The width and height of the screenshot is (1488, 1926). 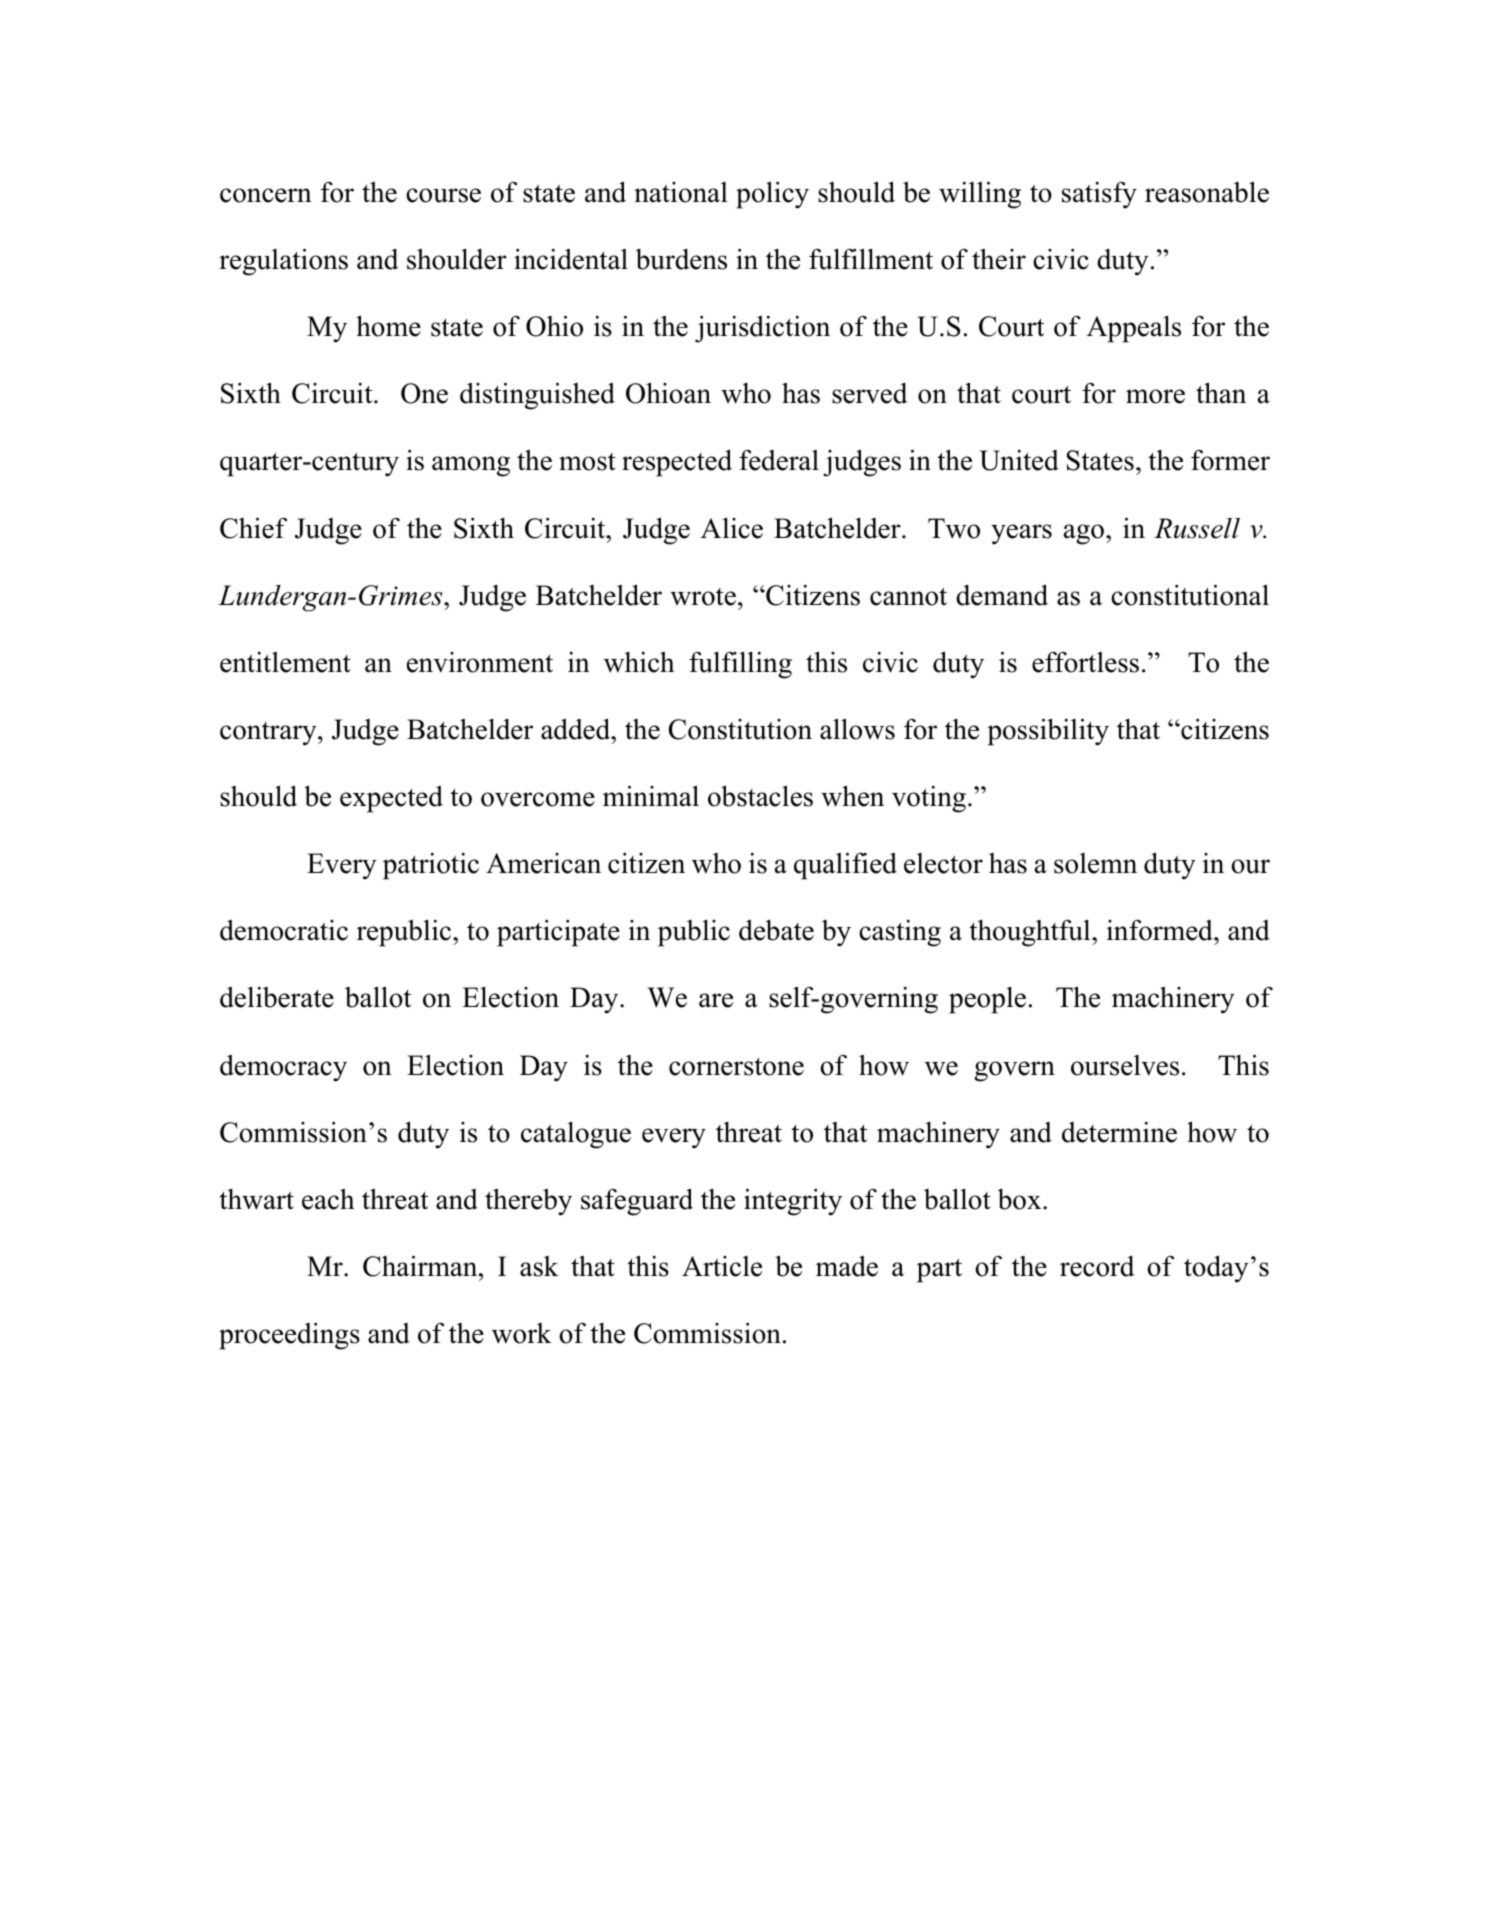 I want to click on possibility, so click(x=1048, y=732).
